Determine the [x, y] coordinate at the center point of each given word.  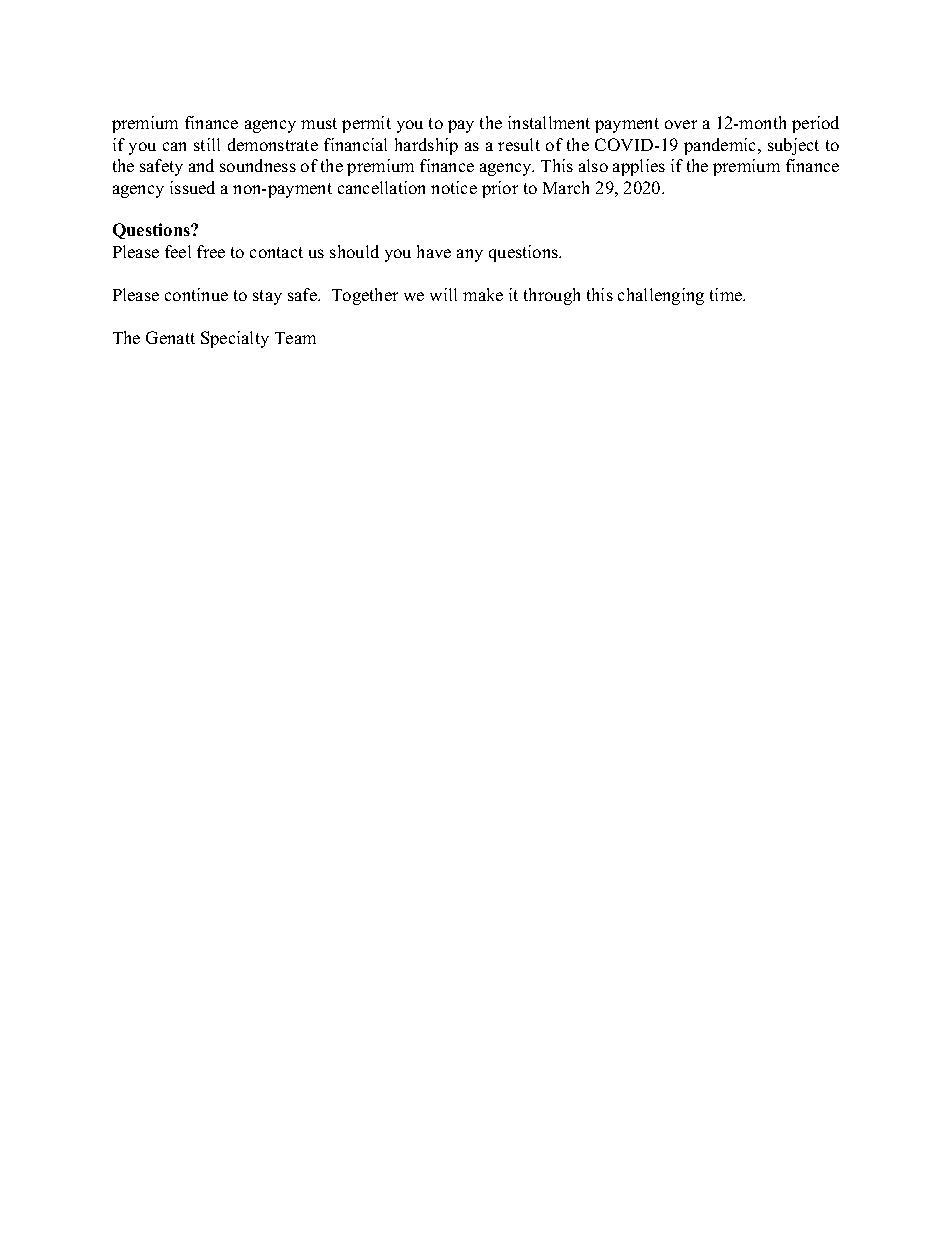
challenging [661, 296]
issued [192, 187]
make [483, 294]
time [727, 294]
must [319, 123]
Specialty [235, 339]
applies [639, 167]
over [681, 124]
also [593, 165]
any [470, 255]
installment [549, 122]
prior [500, 189]
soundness [258, 165]
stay [267, 297]
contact [276, 252]
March [566, 187]
